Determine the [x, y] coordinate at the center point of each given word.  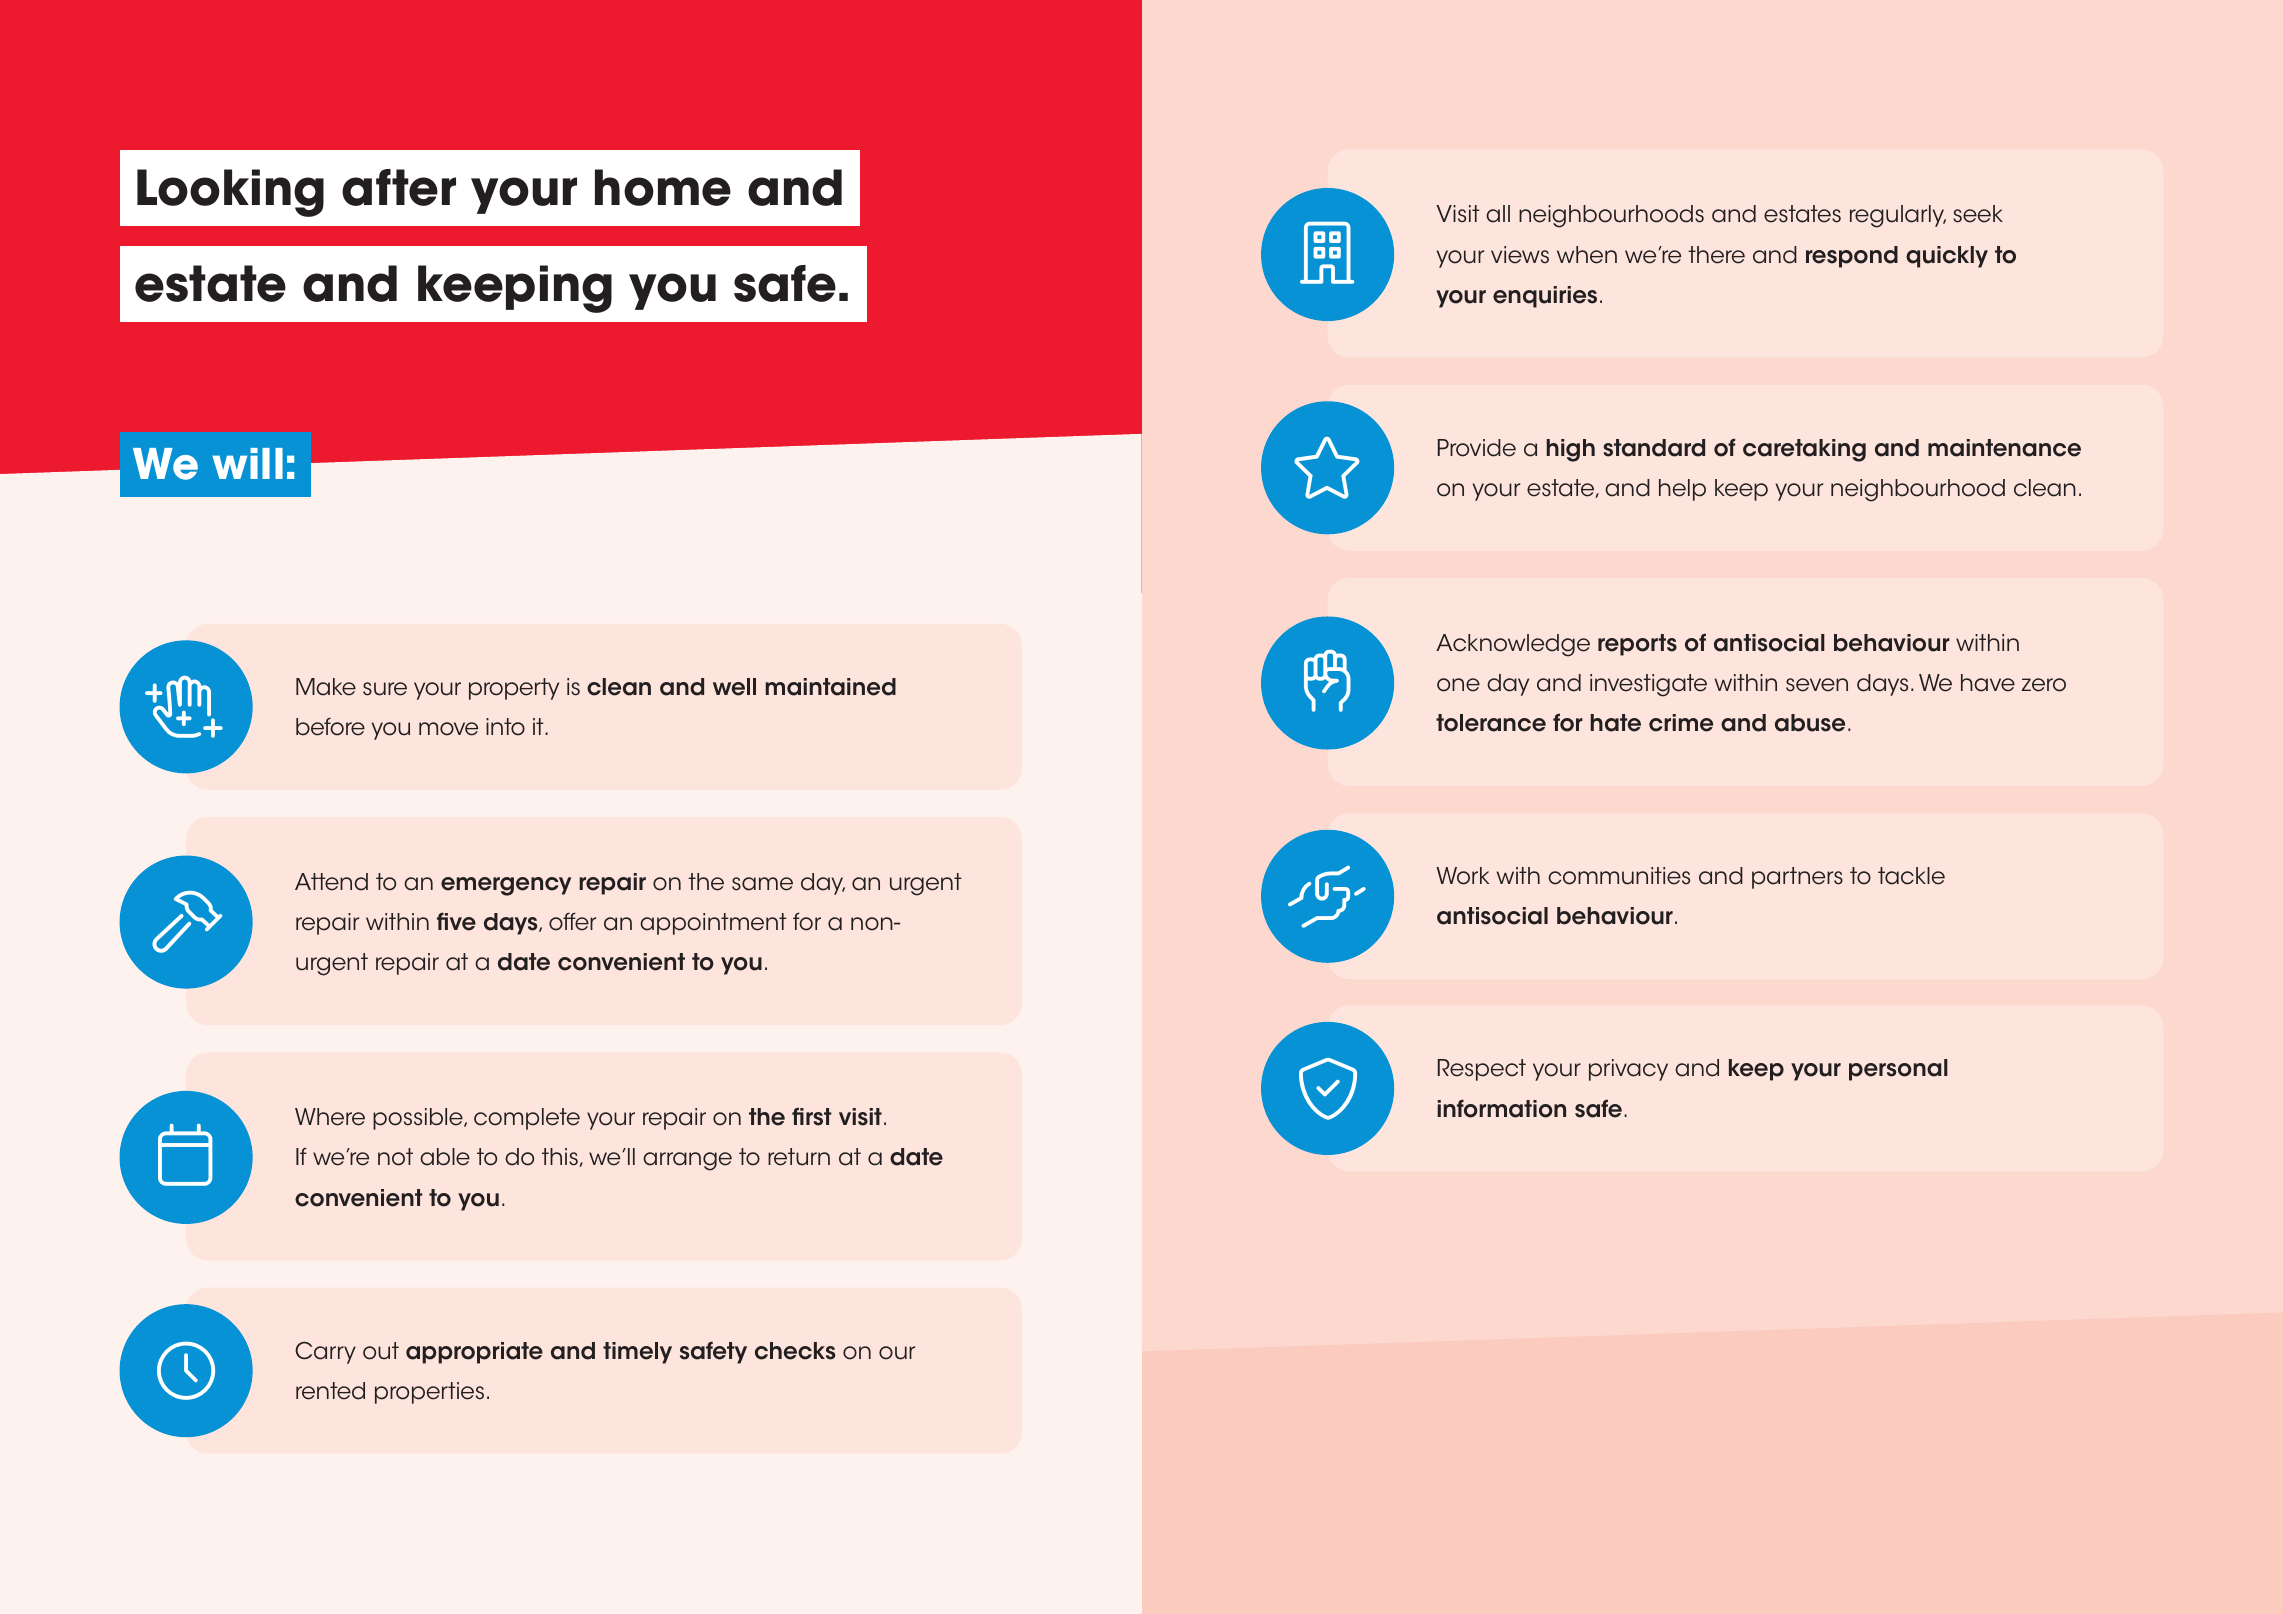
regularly [1898, 216]
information [1501, 1108]
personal [1898, 1070]
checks [795, 1351]
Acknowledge [1513, 645]
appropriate [474, 1353]
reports [1637, 645]
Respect [1482, 1070]
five [456, 921]
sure [385, 689]
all [1498, 214]
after [399, 187]
